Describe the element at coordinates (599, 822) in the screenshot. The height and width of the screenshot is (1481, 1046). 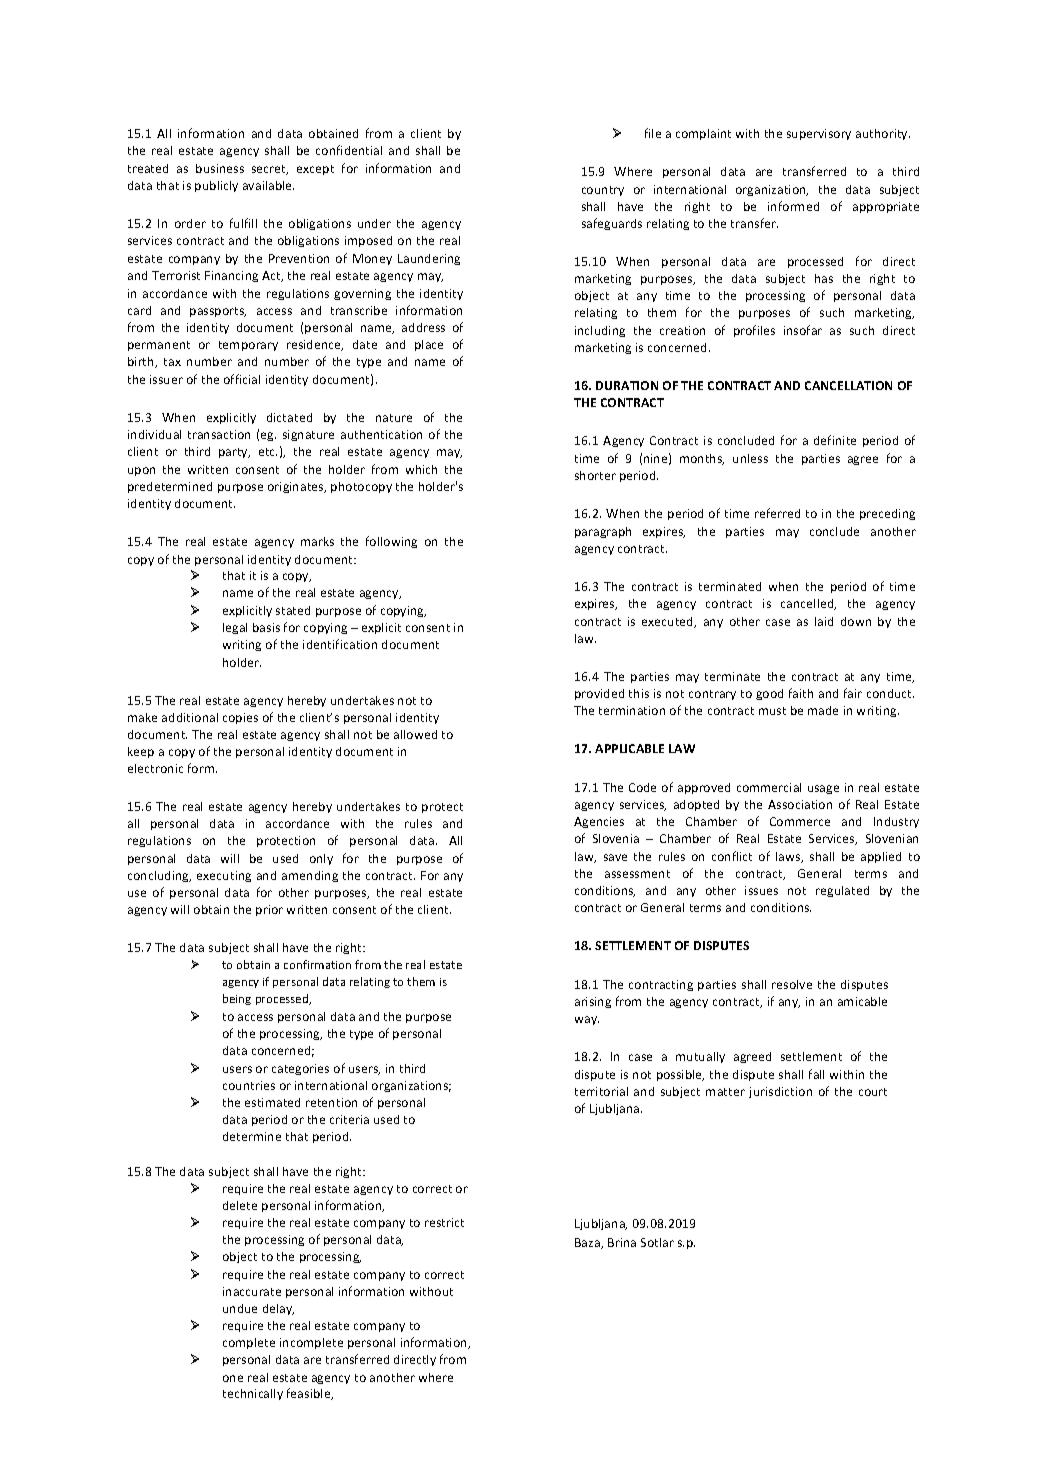
I see `Agencies` at that location.
